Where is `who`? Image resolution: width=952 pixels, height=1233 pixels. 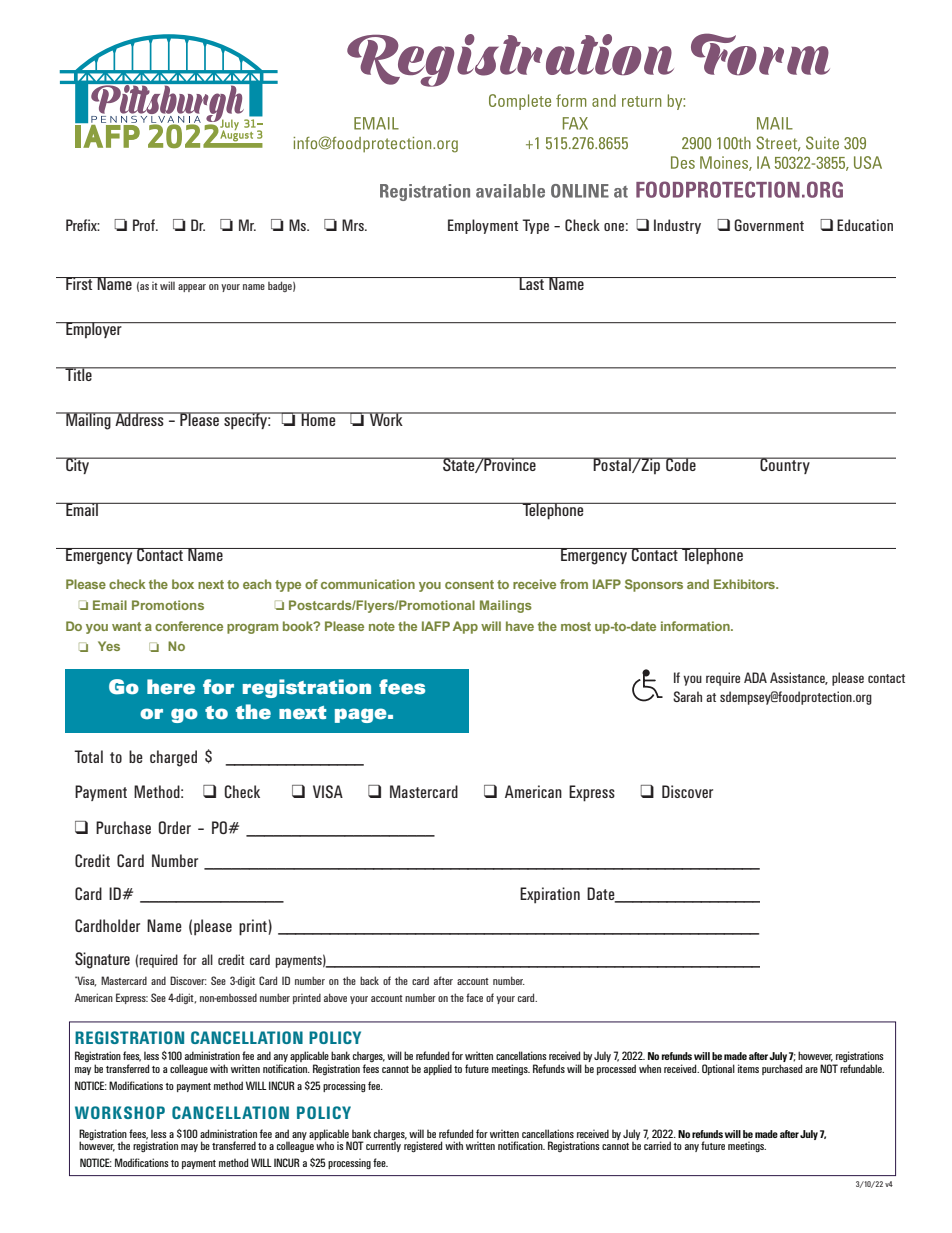
who is located at coordinates (325, 1145).
